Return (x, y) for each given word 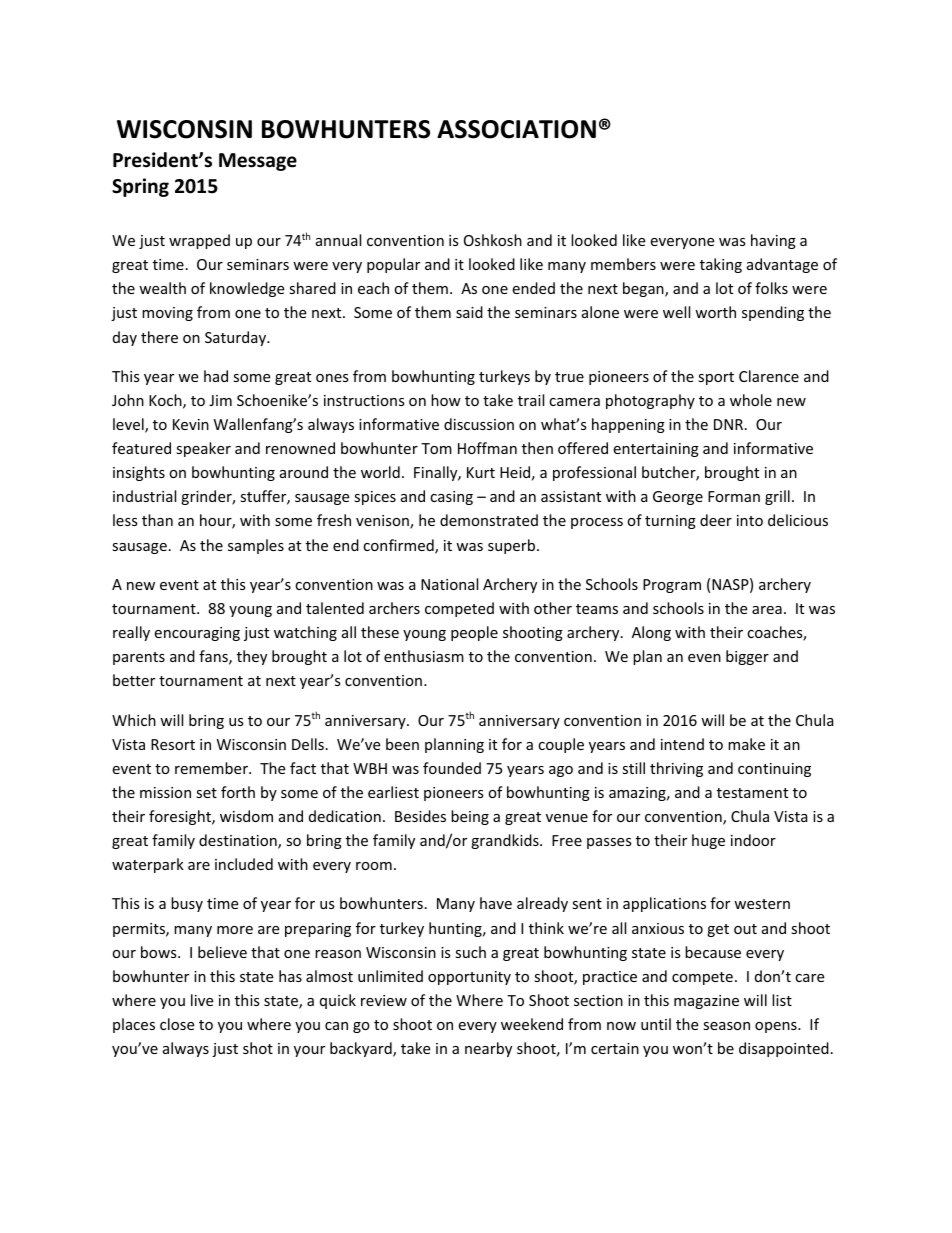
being (470, 817)
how (446, 400)
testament (752, 793)
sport (716, 378)
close (177, 1024)
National (449, 584)
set (206, 793)
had (216, 376)
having (773, 241)
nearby (488, 1049)
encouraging (197, 634)
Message (258, 162)
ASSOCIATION (516, 129)
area (767, 610)
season (726, 1026)
